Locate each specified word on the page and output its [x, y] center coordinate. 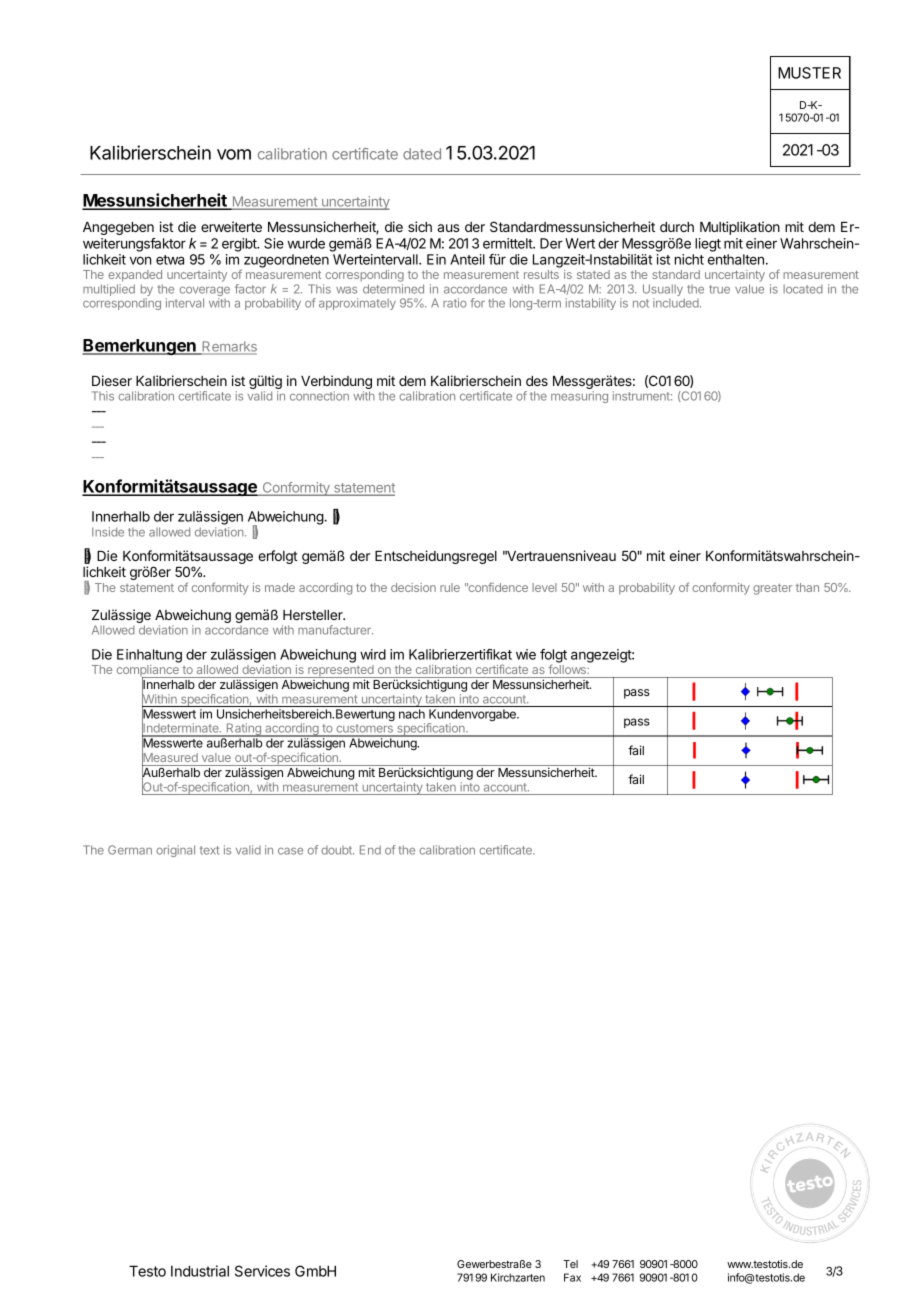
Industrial [200, 1271]
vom [234, 154]
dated [422, 154]
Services [262, 1271]
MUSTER [809, 73]
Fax [572, 1277]
